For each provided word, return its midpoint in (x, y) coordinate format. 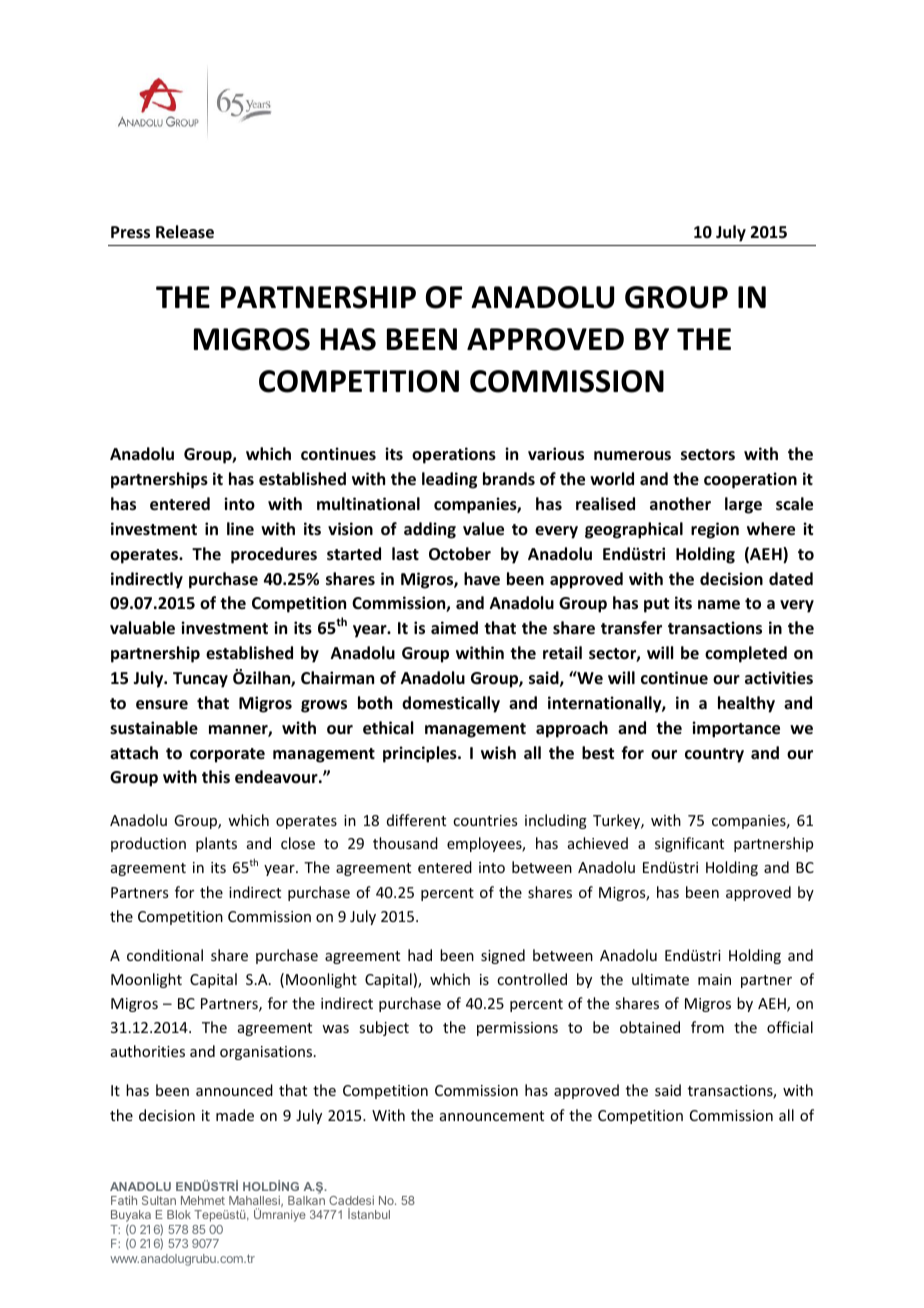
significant (689, 844)
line (240, 528)
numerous (632, 456)
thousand (405, 843)
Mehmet (203, 1200)
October (460, 554)
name (719, 605)
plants (216, 844)
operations (454, 455)
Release (185, 232)
